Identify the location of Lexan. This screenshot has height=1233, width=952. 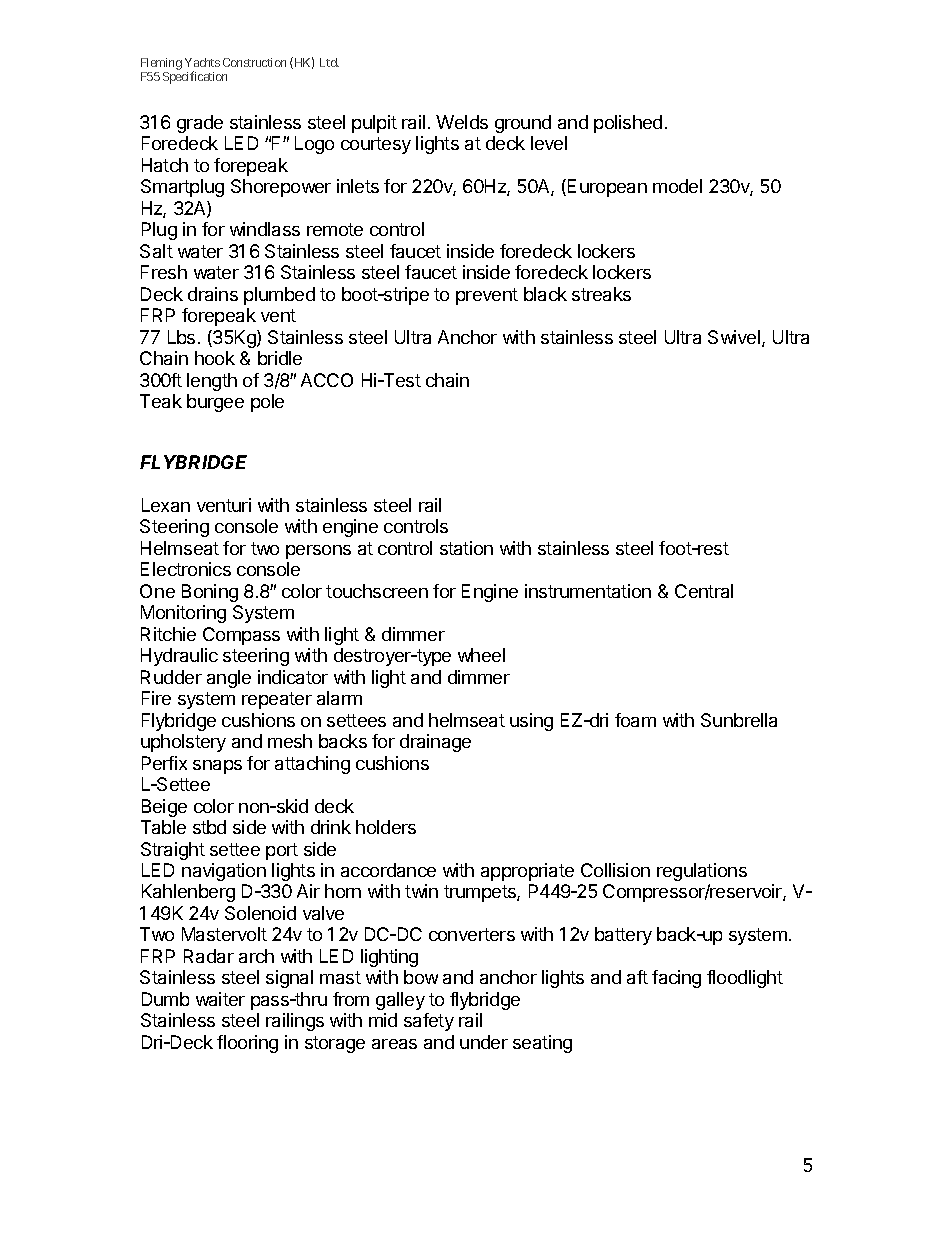
(166, 505).
